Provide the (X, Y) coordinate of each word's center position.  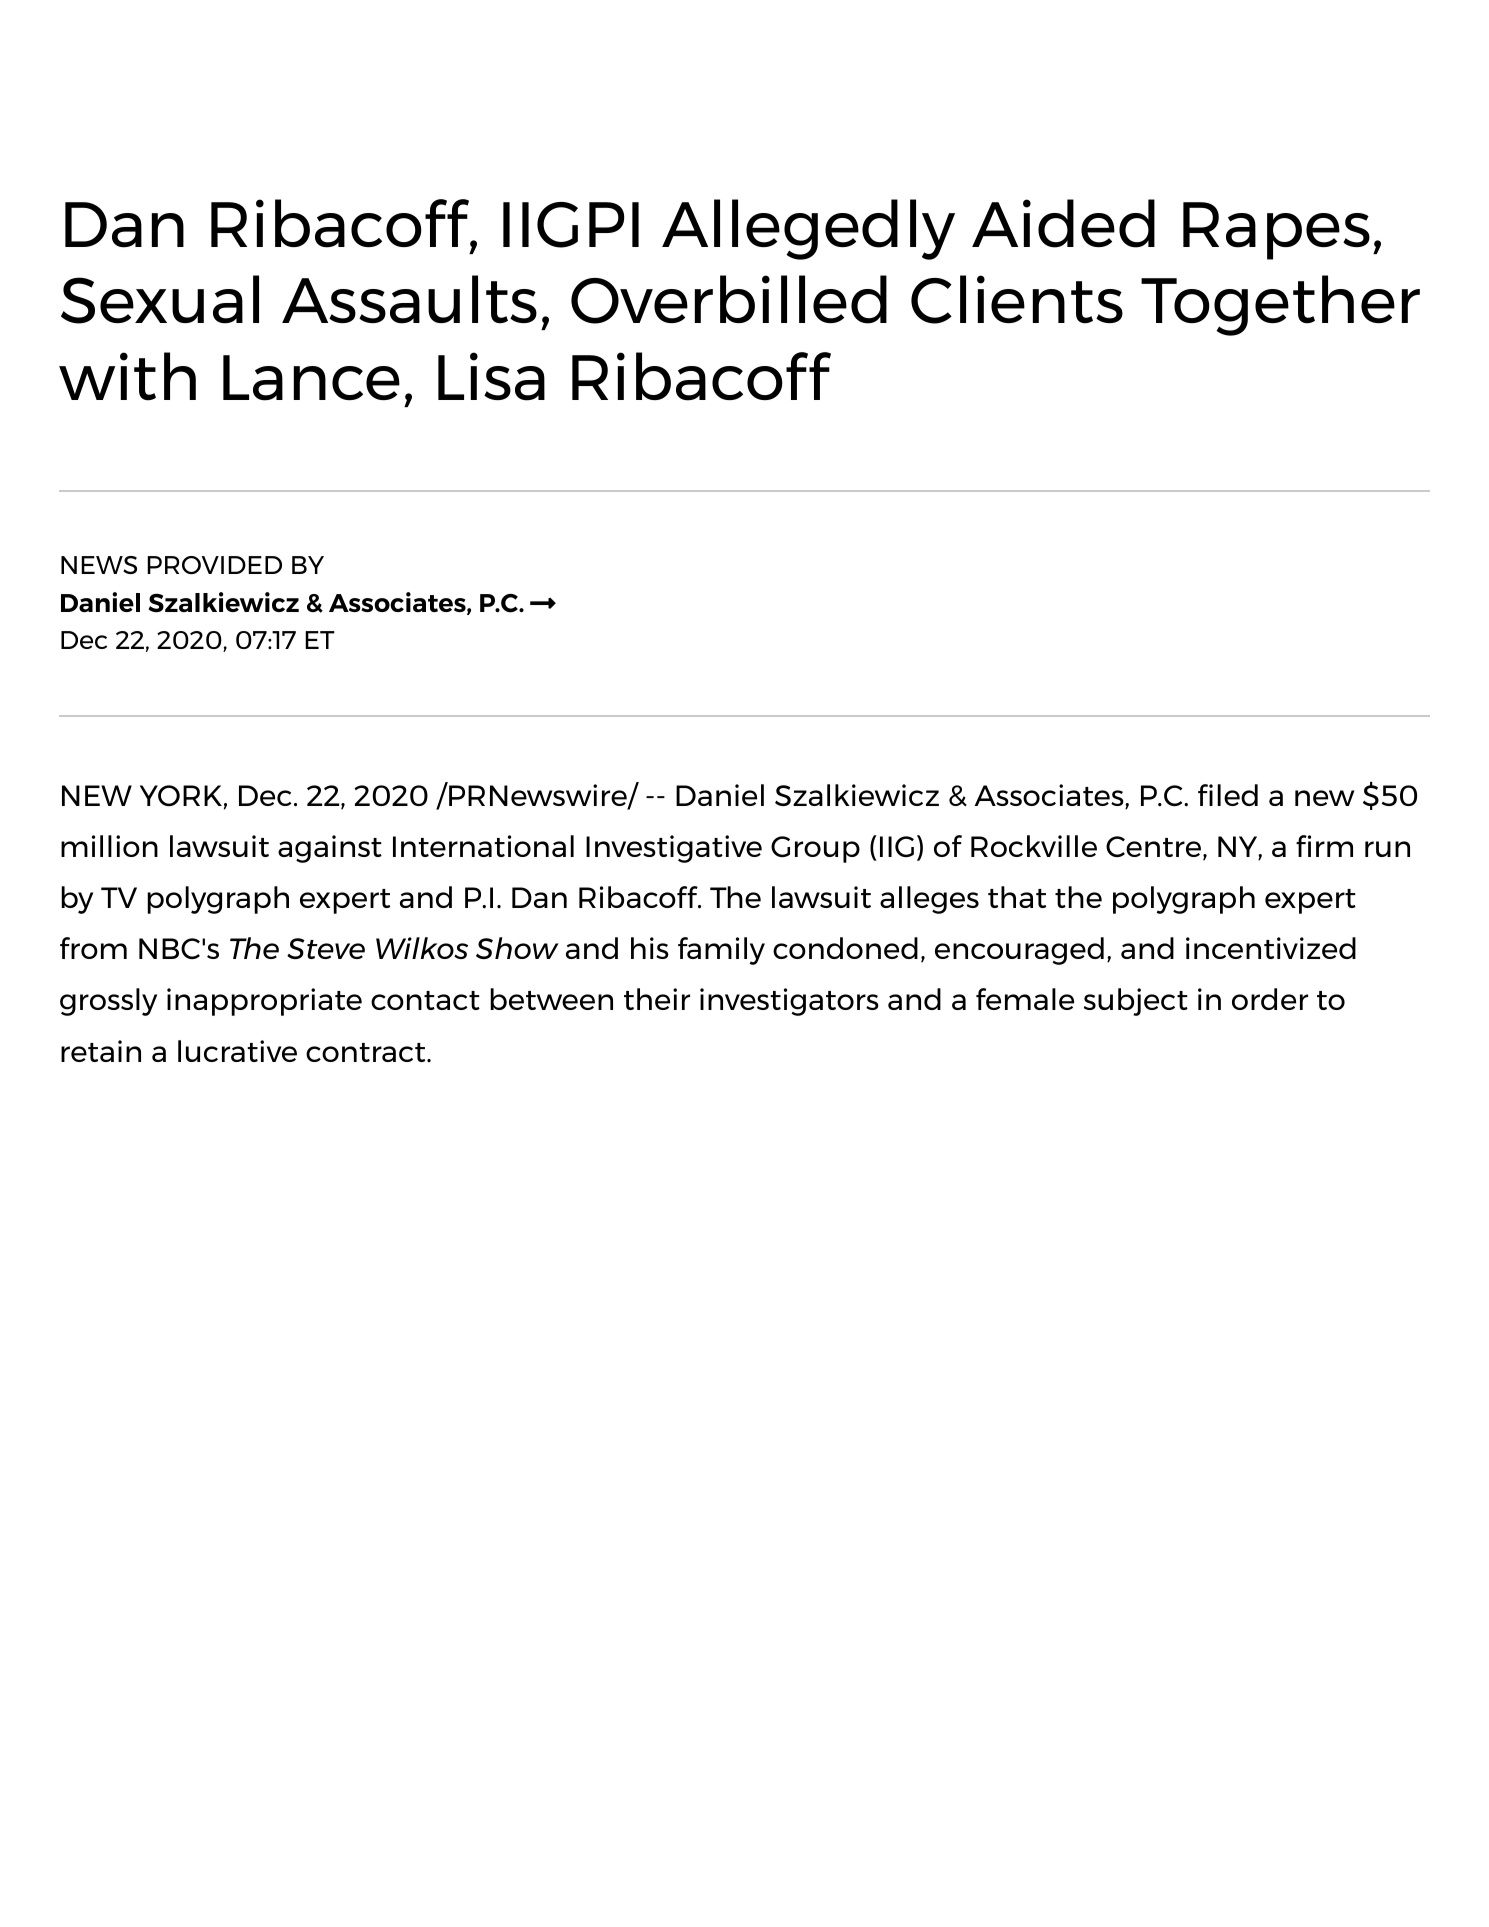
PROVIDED (214, 565)
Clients (1017, 299)
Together (1280, 305)
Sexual (160, 299)
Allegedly (808, 229)
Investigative (674, 849)
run (1387, 849)
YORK (181, 795)
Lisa (491, 376)
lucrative (237, 1051)
